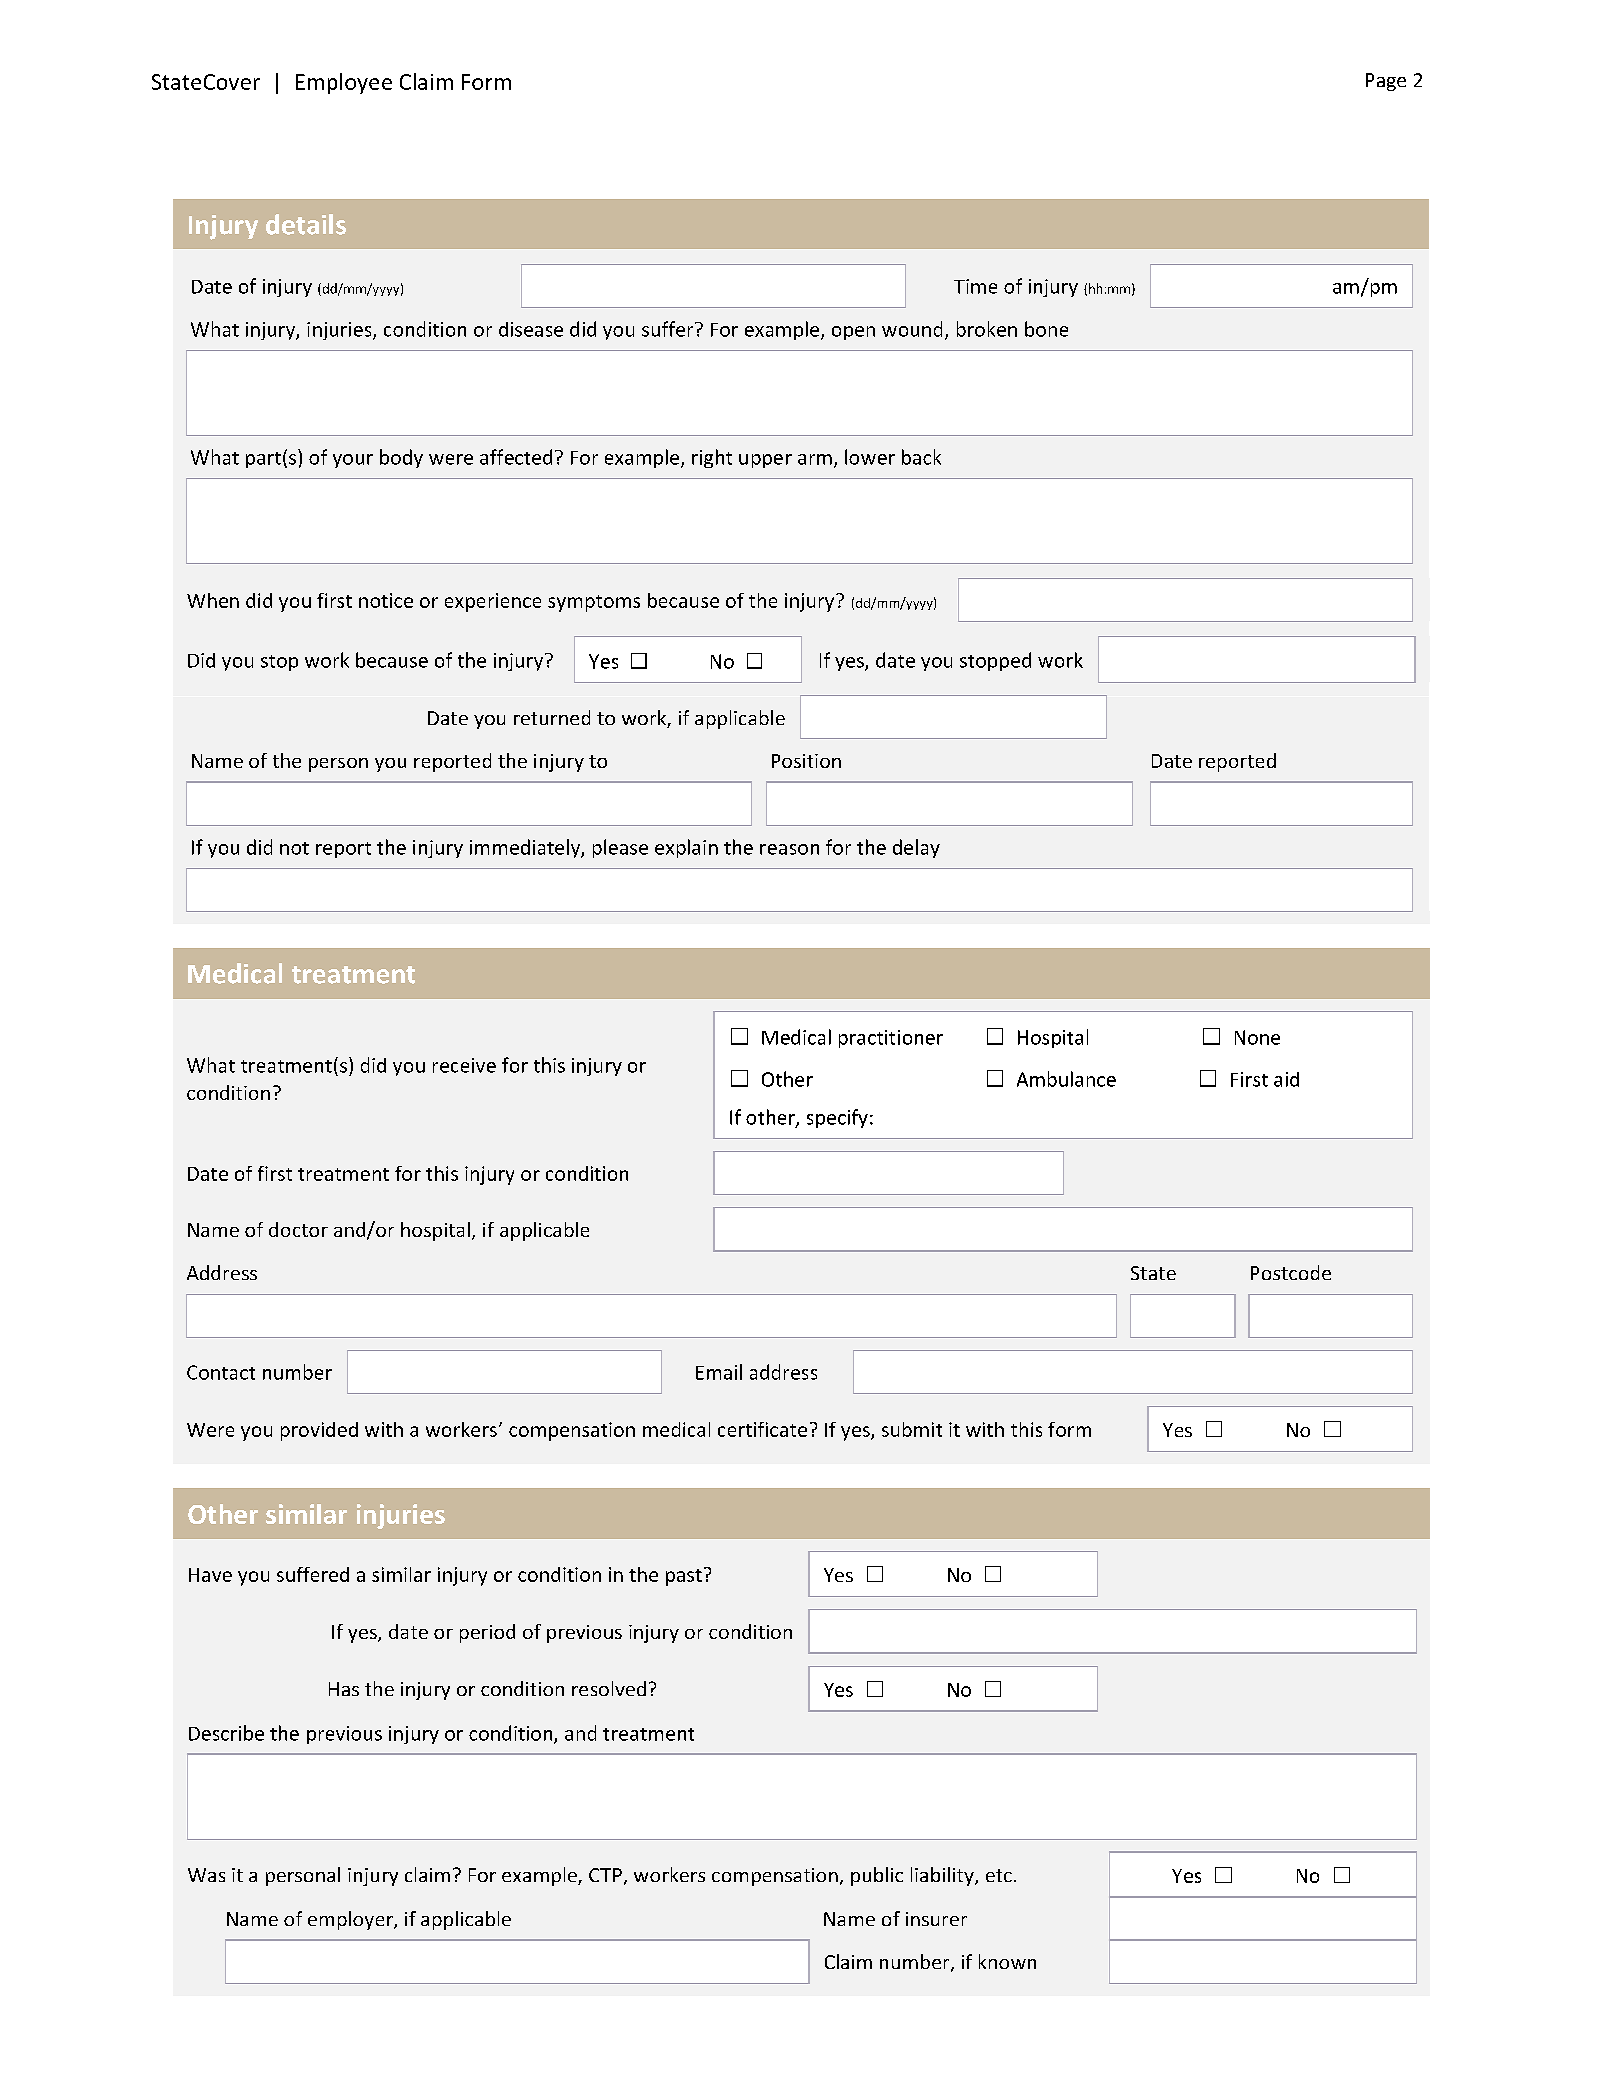 The height and width of the image is (2076, 1604). I want to click on known, so click(1007, 1961).
